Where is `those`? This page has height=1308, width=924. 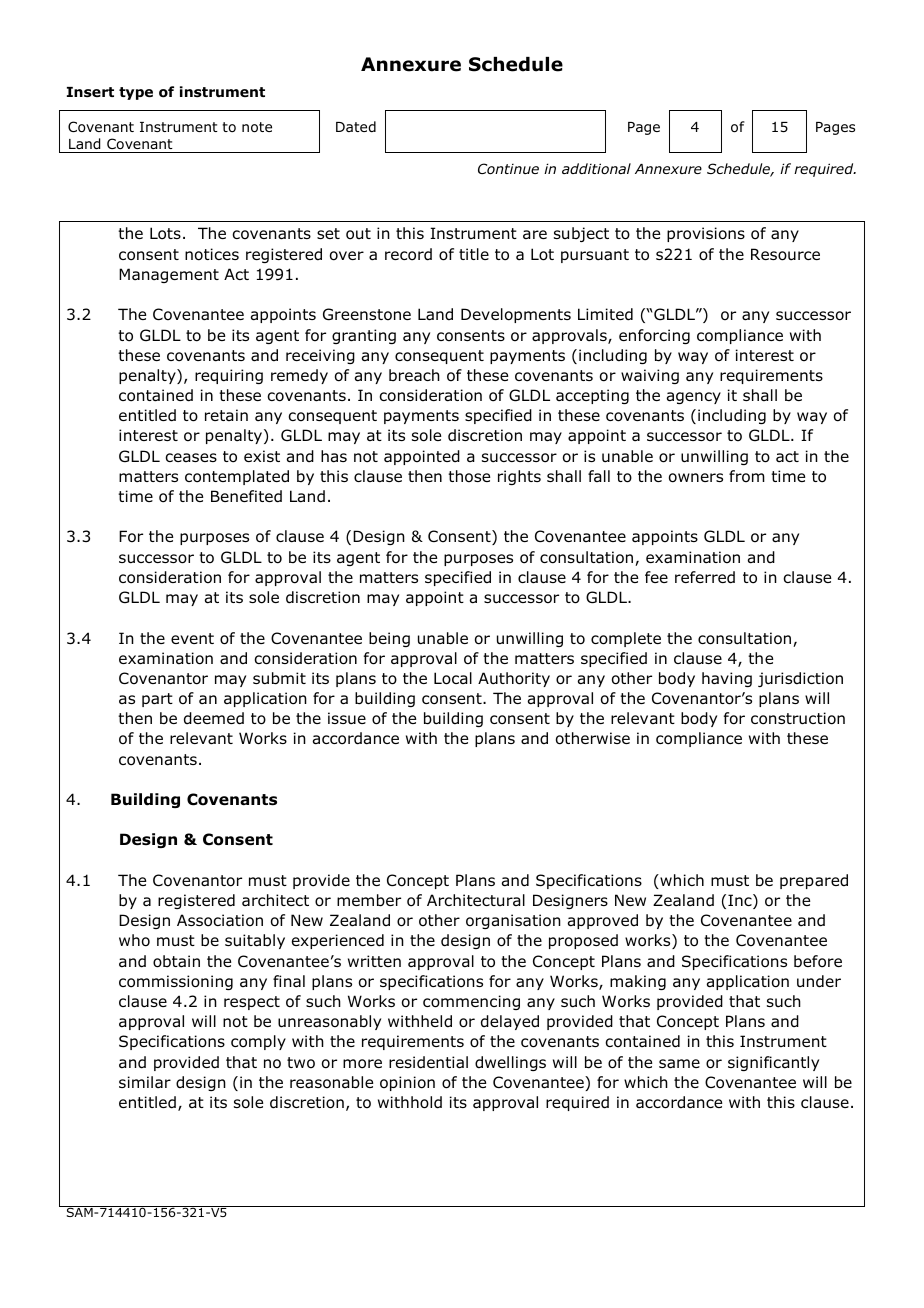 those is located at coordinates (469, 476).
